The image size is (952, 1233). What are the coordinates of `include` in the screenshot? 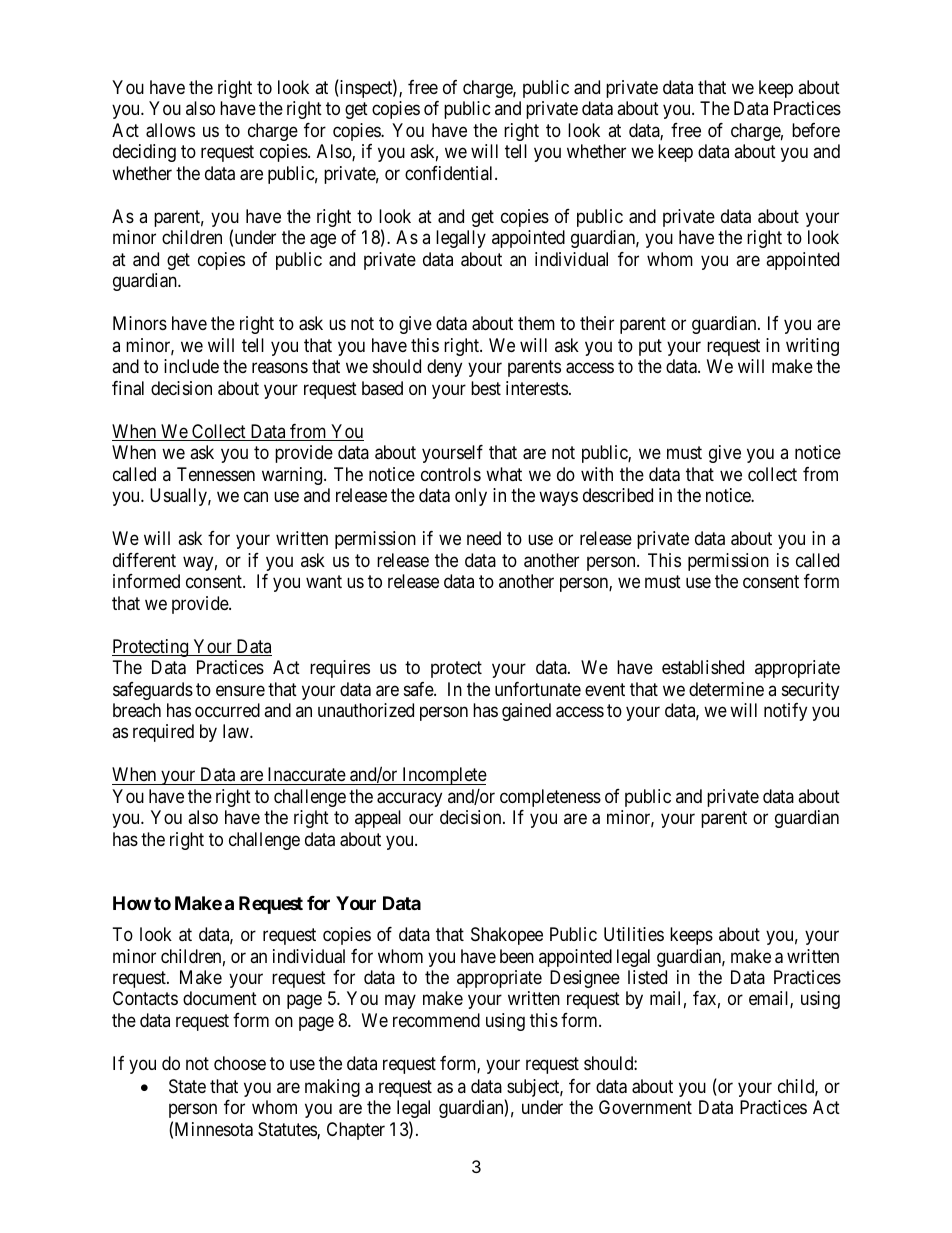 It's located at (191, 366).
